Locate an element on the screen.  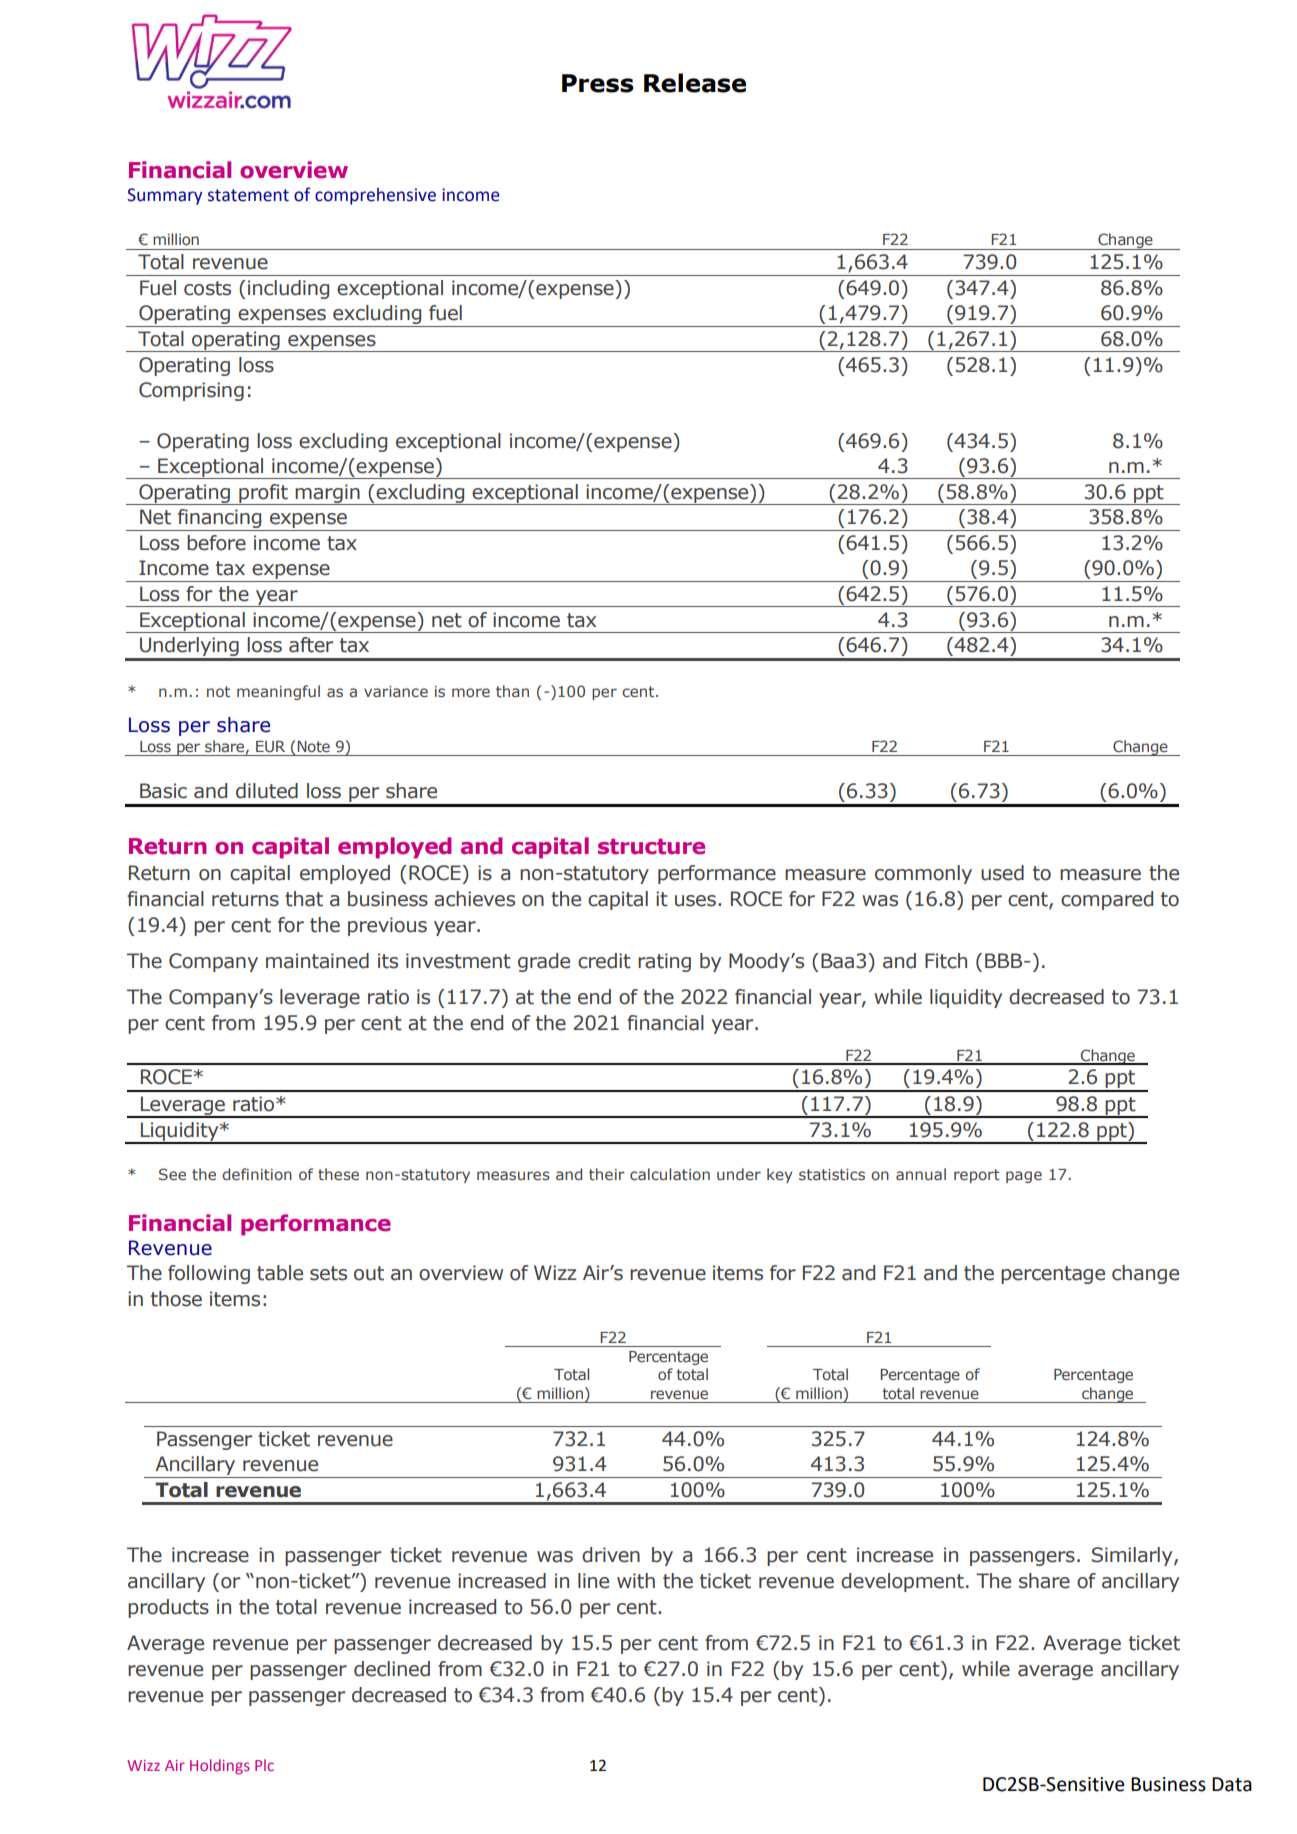
statement is located at coordinates (248, 195).
